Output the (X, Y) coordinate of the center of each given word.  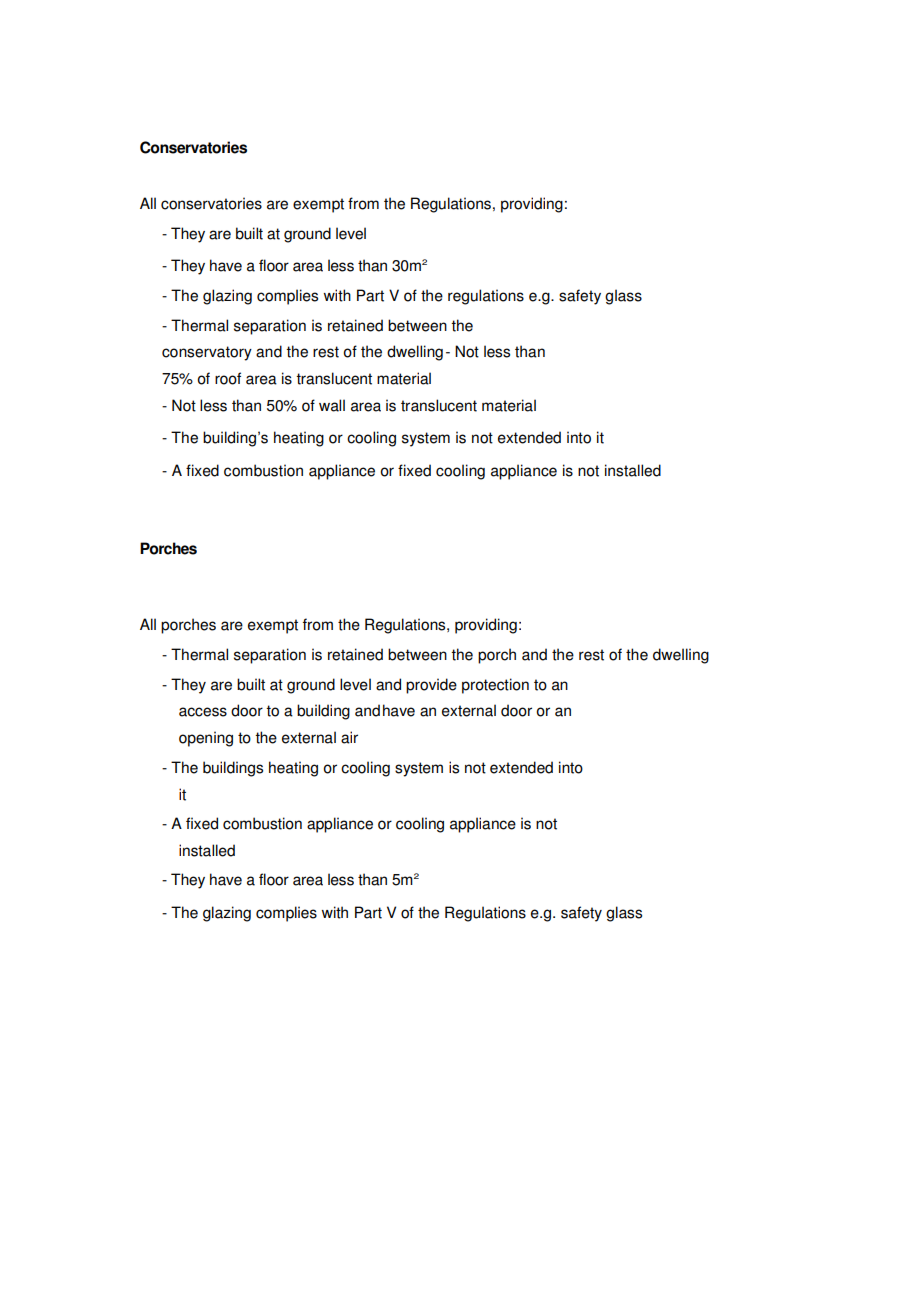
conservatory (207, 353)
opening (206, 739)
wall (332, 405)
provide (431, 686)
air (349, 737)
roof (228, 378)
